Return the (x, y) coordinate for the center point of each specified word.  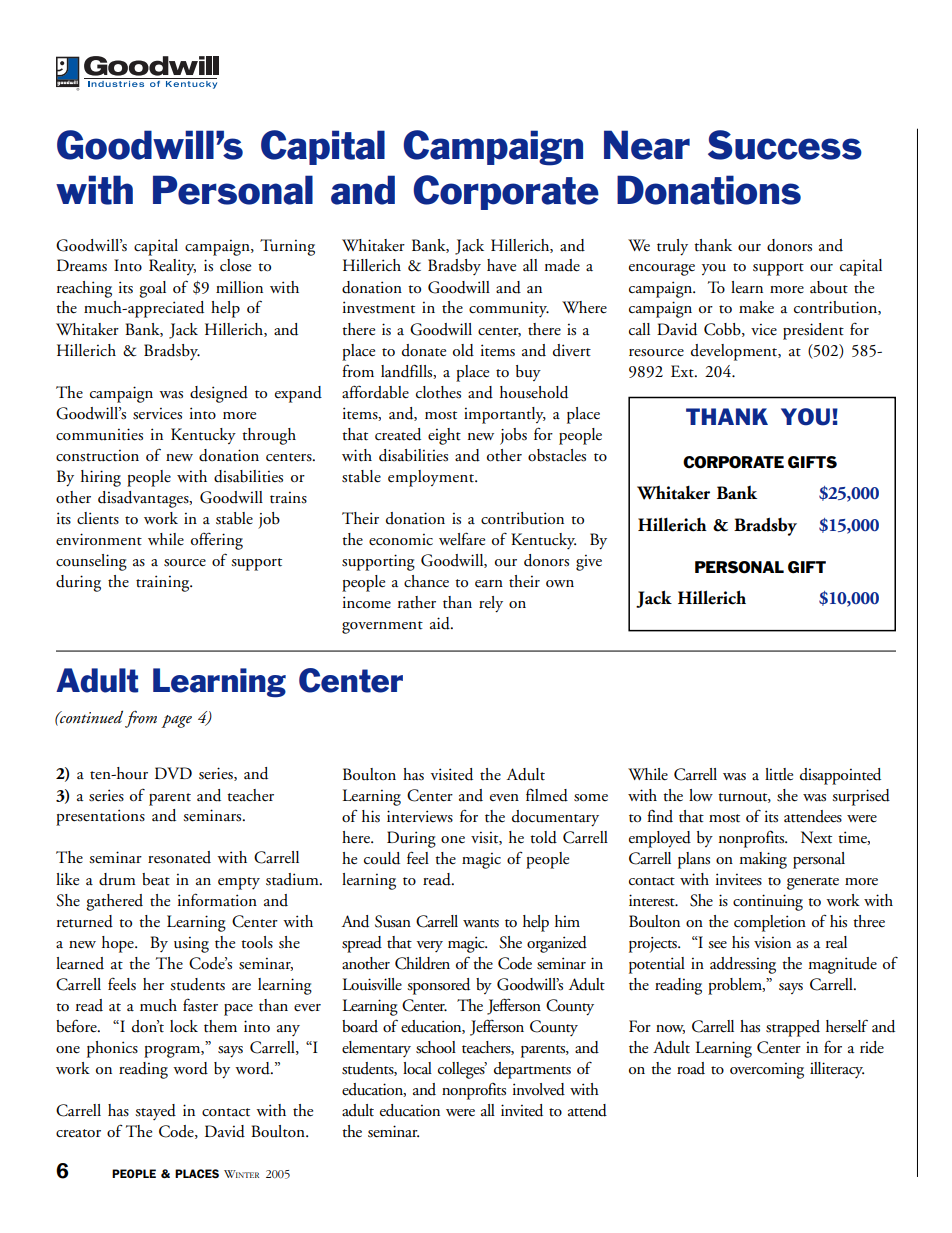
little (779, 774)
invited (522, 1110)
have (501, 265)
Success (785, 145)
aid (441, 623)
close (235, 265)
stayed (155, 1112)
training (164, 583)
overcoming (767, 1070)
